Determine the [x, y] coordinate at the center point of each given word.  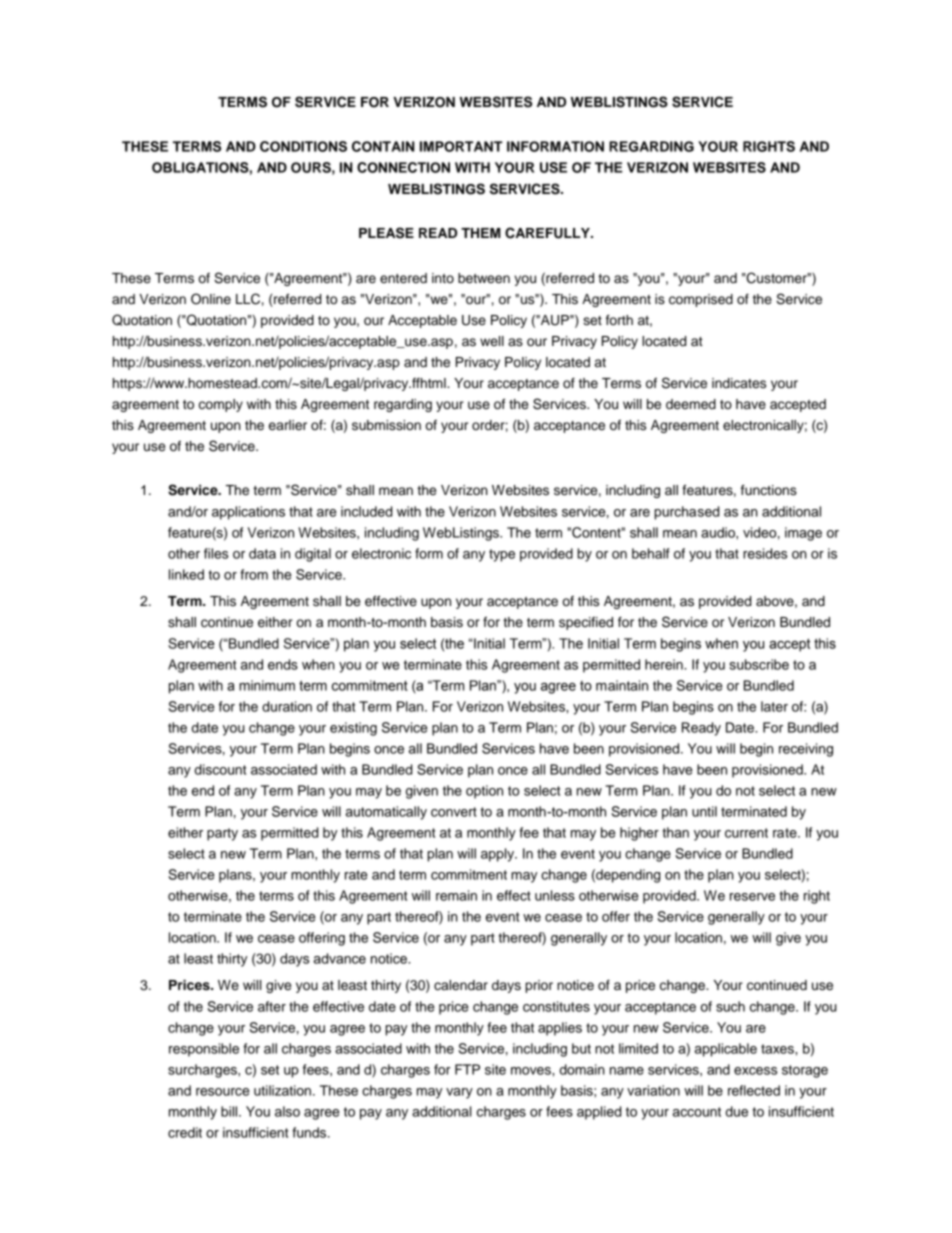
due [737, 1111]
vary [459, 1093]
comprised [701, 300]
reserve [752, 897]
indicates [739, 383]
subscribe [759, 664]
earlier [288, 425]
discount [220, 769]
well [492, 341]
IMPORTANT [461, 146]
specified [586, 623]
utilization [282, 1090]
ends [283, 664]
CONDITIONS [303, 146]
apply [499, 855]
